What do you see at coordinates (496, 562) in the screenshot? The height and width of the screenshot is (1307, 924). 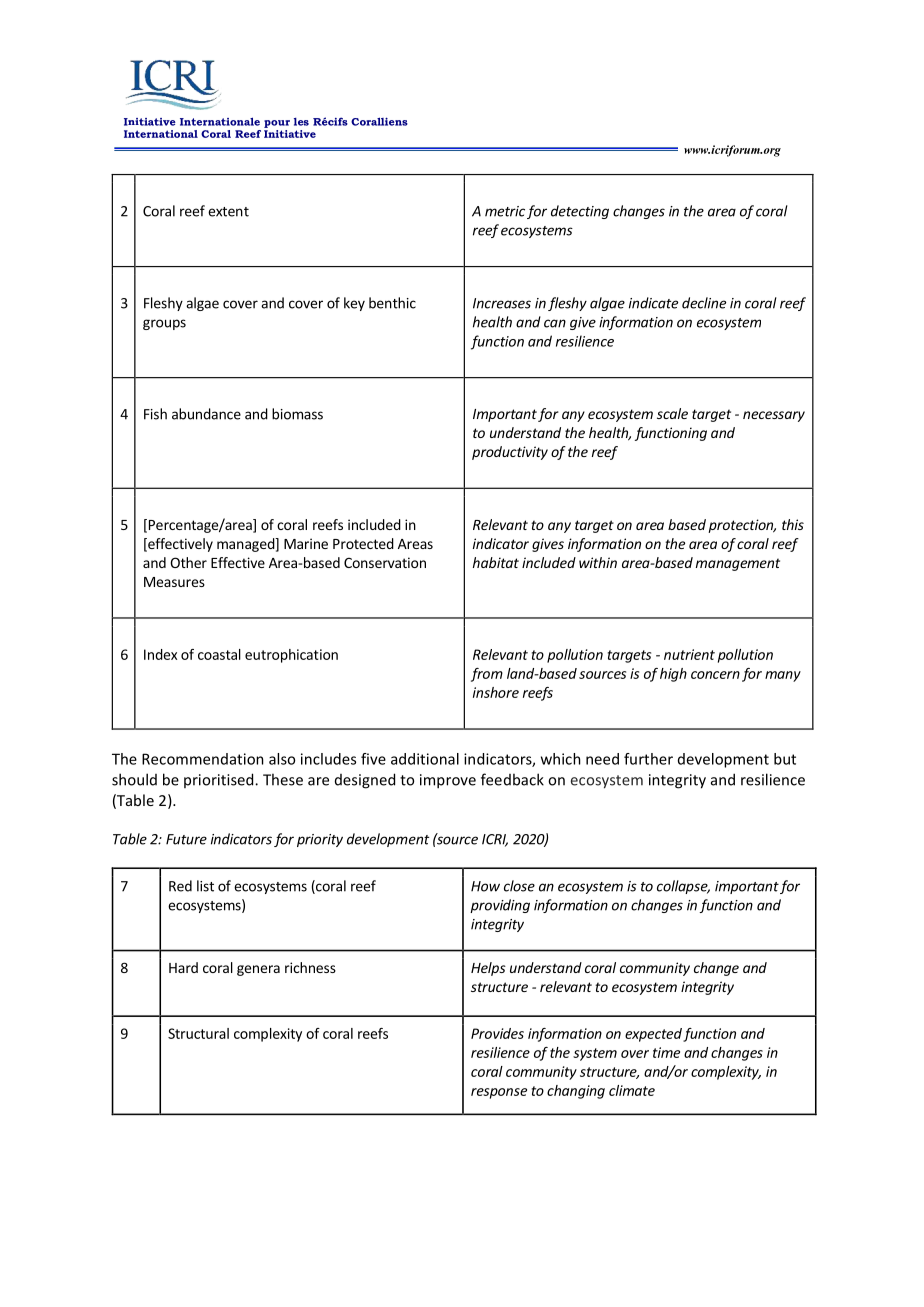 I see `habitat` at bounding box center [496, 562].
